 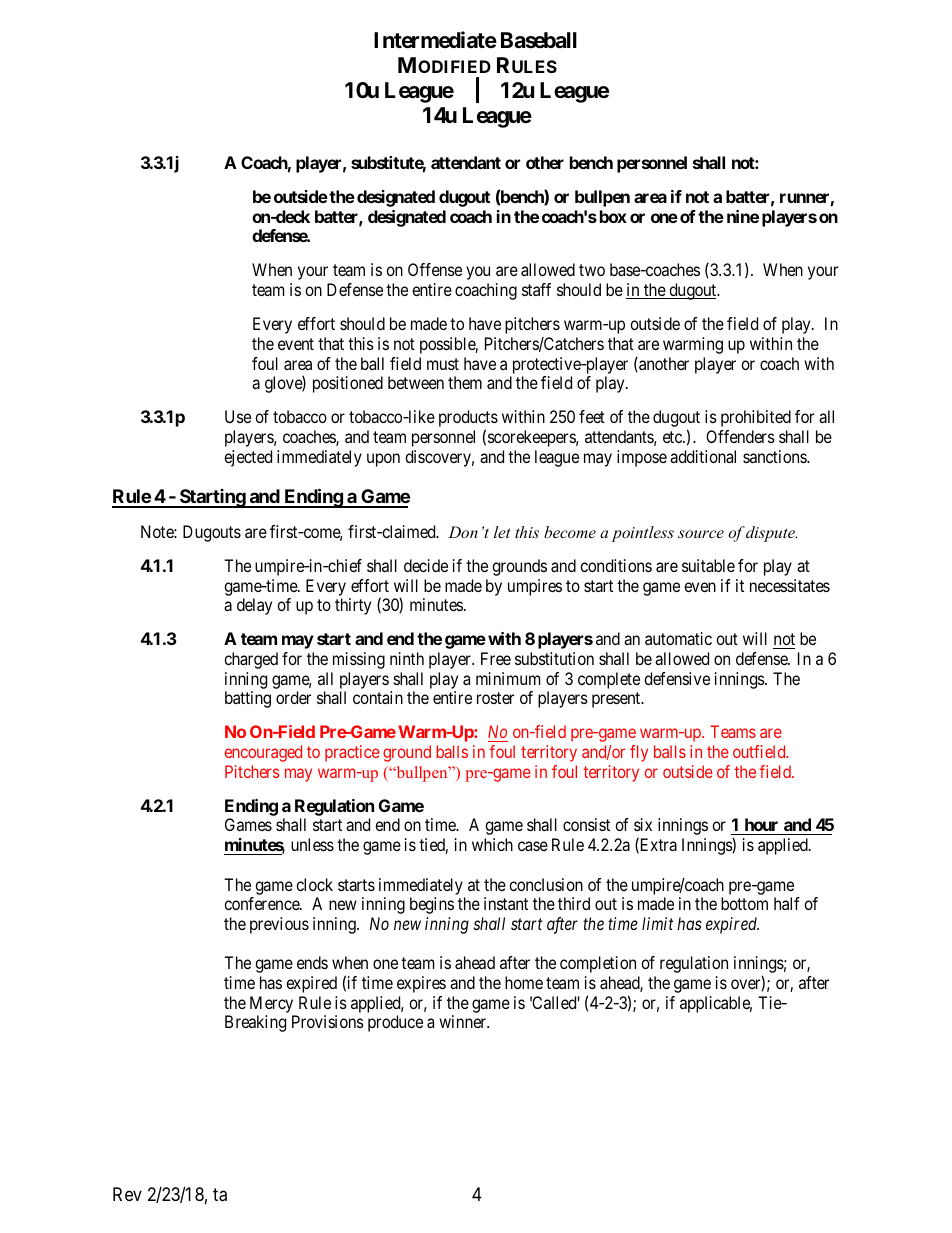 I want to click on Offense, so click(x=435, y=269).
